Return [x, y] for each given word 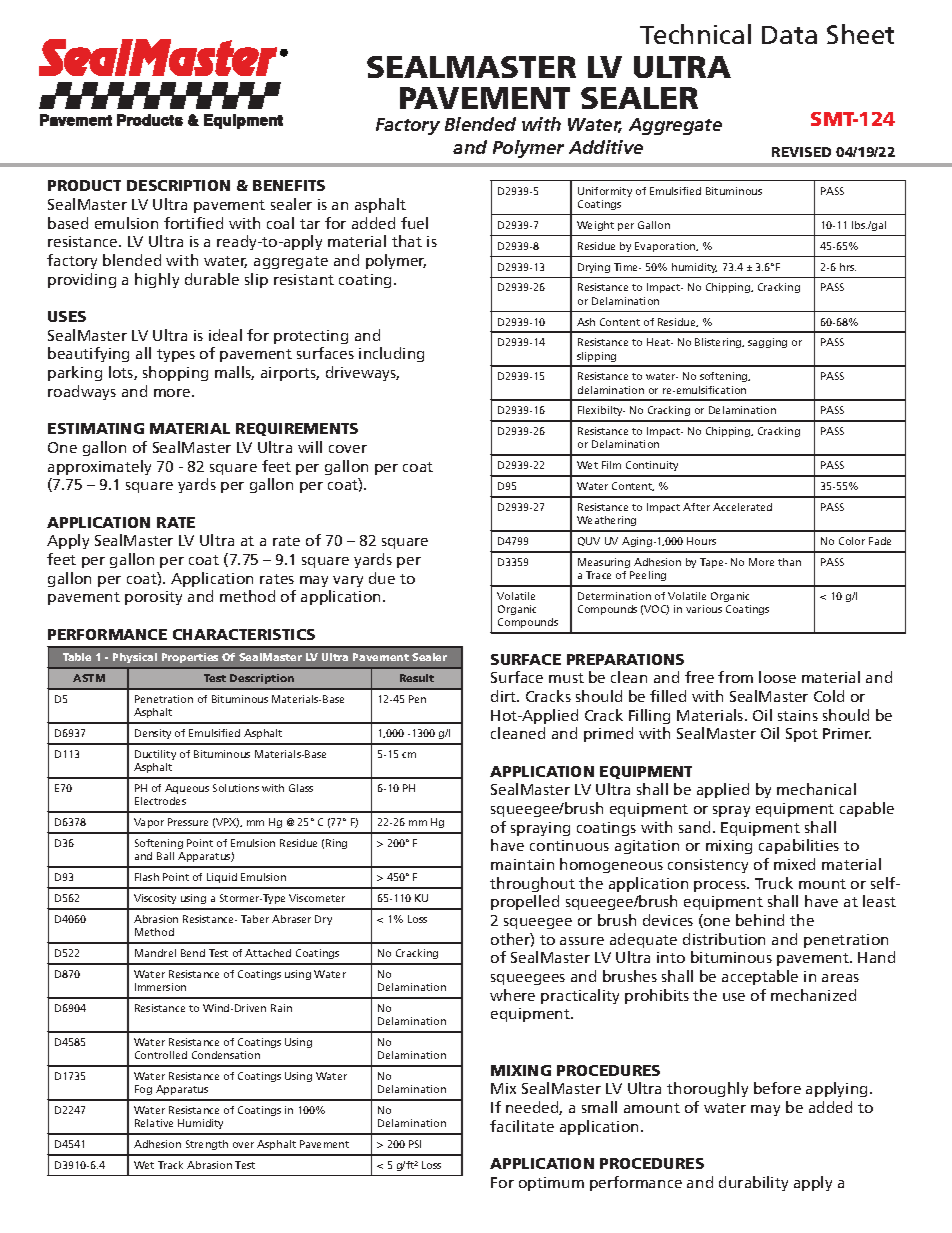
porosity [153, 598]
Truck [774, 883]
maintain [522, 864]
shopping [175, 373]
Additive [606, 147]
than [789, 562]
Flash [147, 877]
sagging [767, 343]
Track [170, 1165]
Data [789, 35]
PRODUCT [84, 185]
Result [417, 678]
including [391, 354]
